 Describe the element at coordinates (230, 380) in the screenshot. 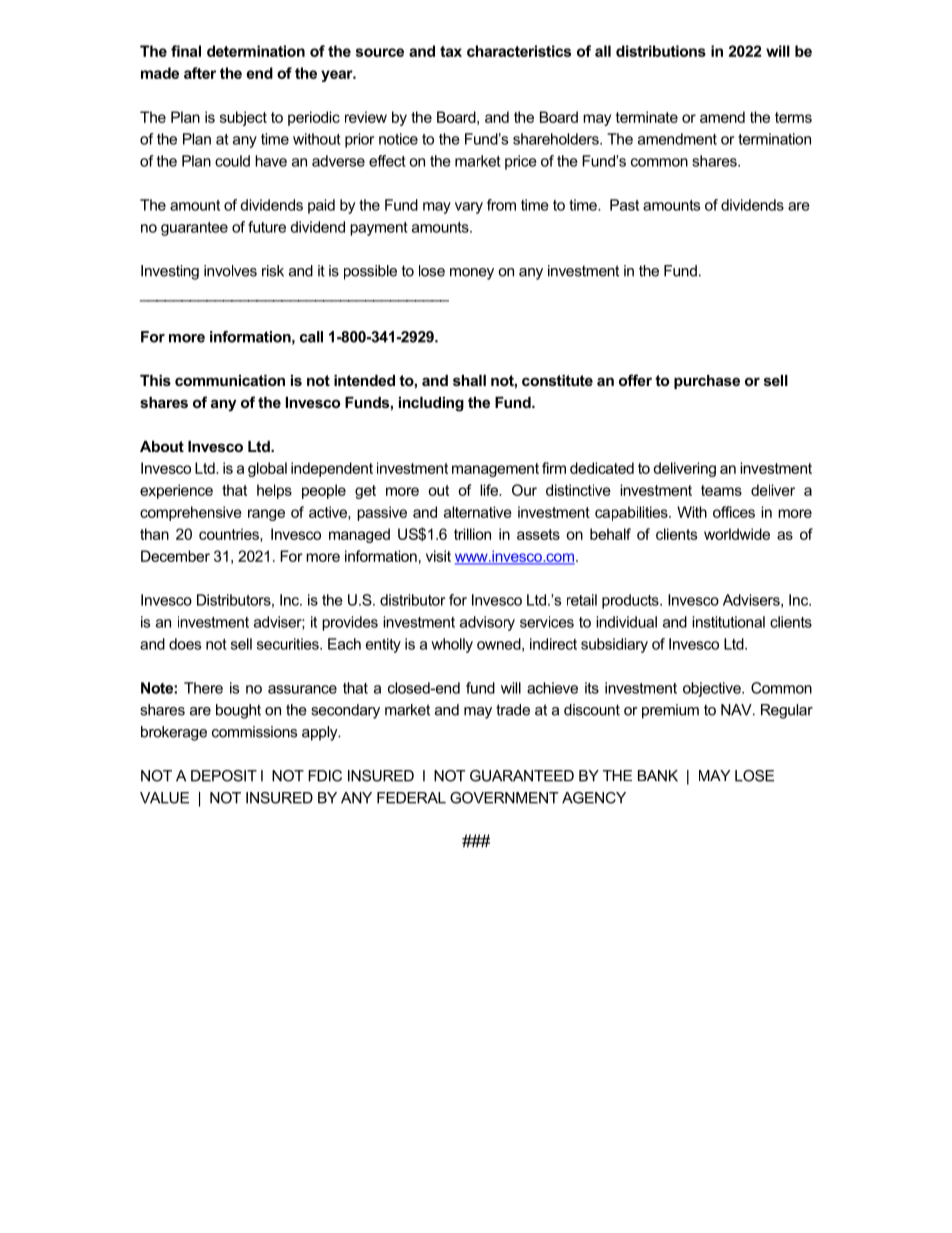

I see `communication` at that location.
